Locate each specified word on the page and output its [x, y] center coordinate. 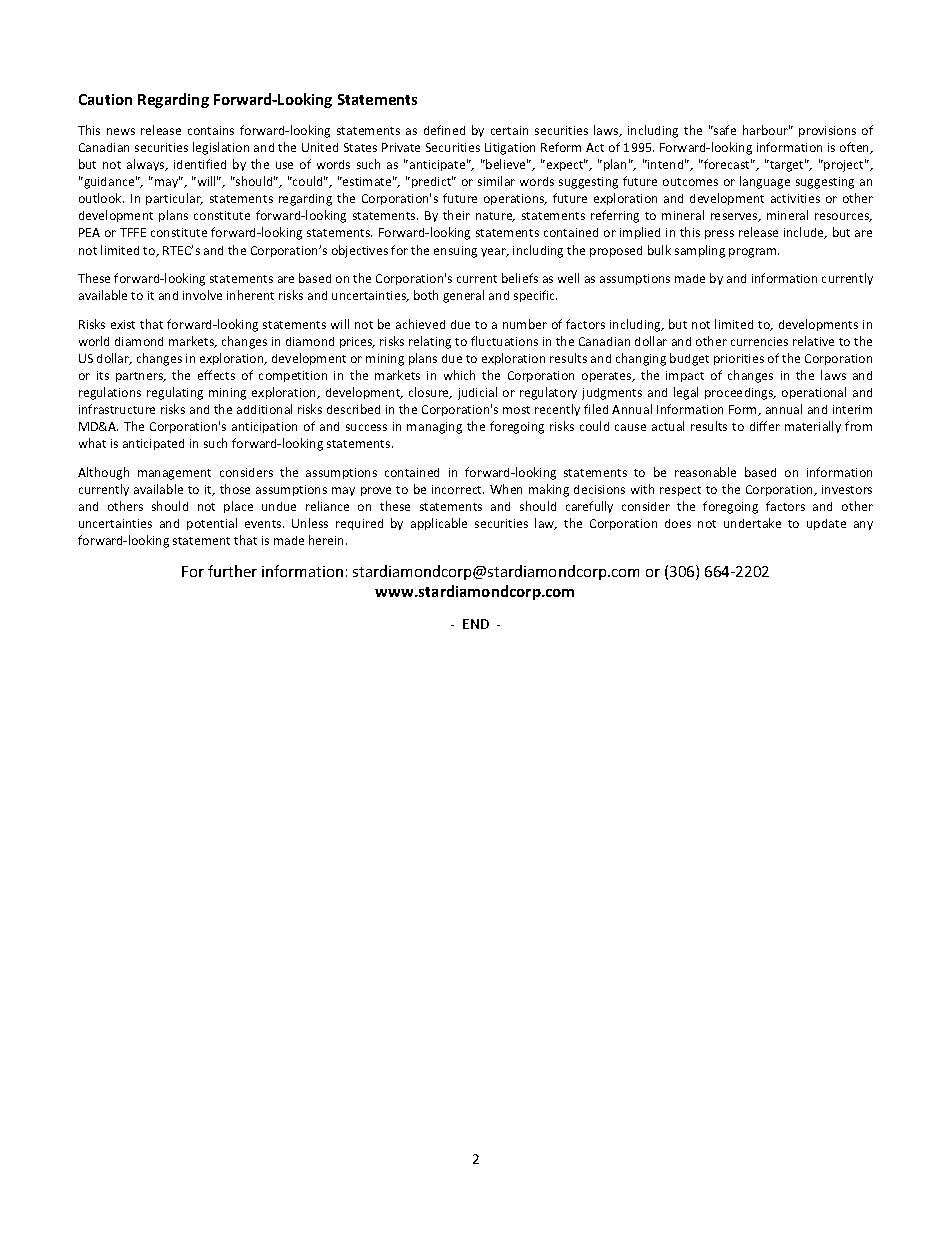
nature [495, 217]
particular [174, 199]
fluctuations [504, 341]
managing [434, 428]
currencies [759, 341]
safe [724, 130]
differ [765, 426]
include [805, 233]
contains [211, 130]
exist [123, 324]
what [92, 443]
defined [444, 130]
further [232, 571]
